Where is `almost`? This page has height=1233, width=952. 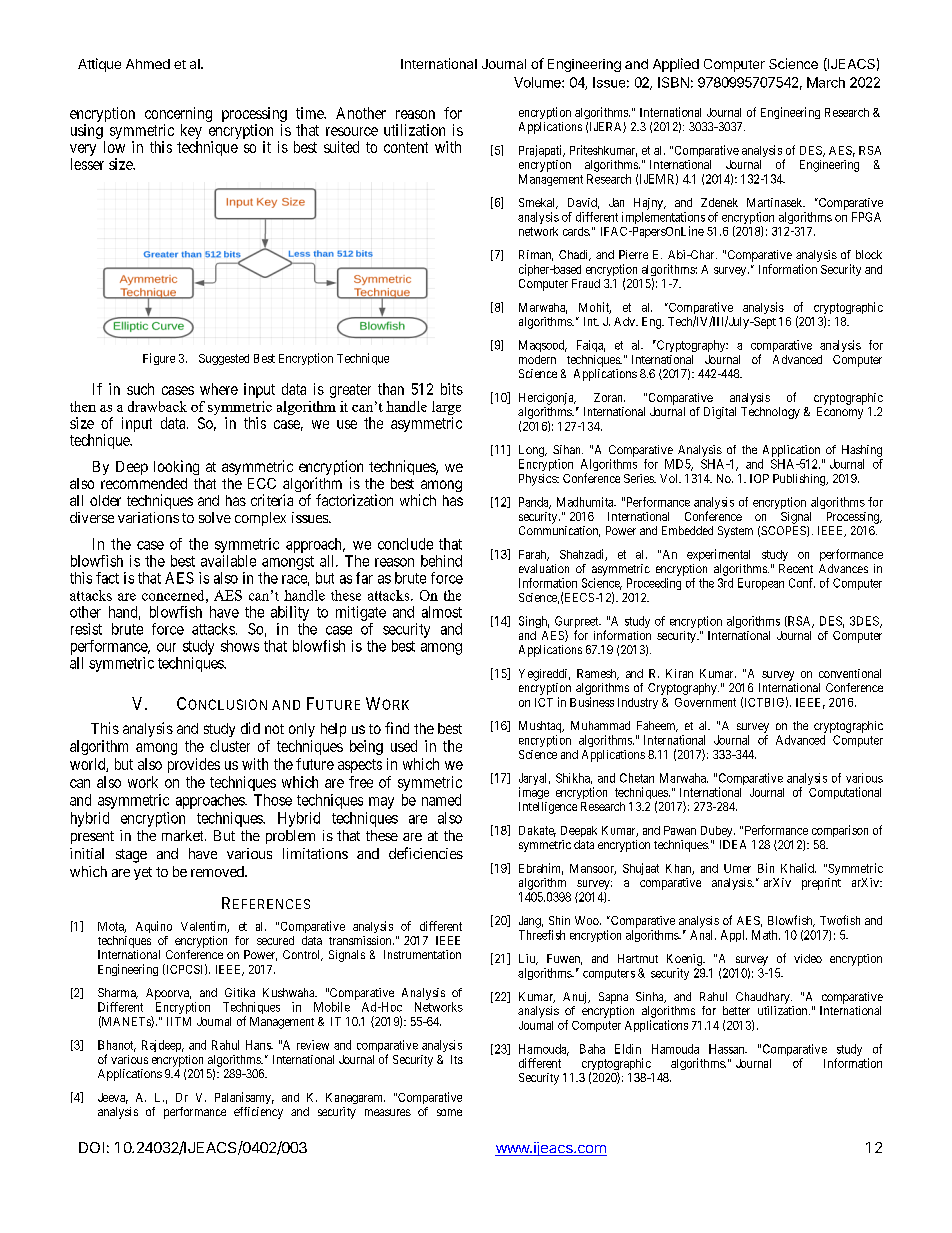 almost is located at coordinates (442, 612).
